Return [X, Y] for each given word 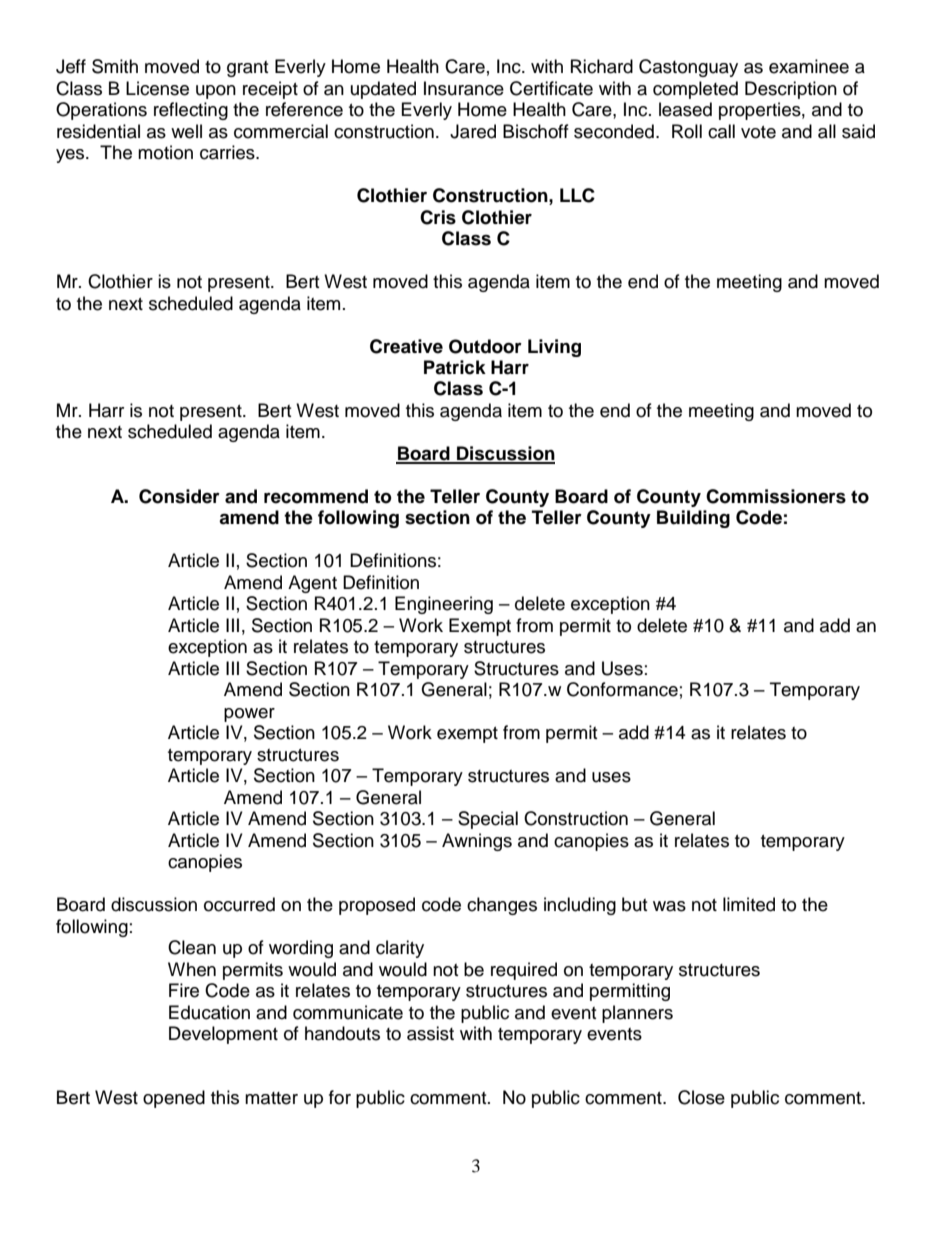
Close [701, 1097]
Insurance [464, 88]
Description [791, 90]
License [157, 88]
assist [430, 1033]
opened [174, 1099]
